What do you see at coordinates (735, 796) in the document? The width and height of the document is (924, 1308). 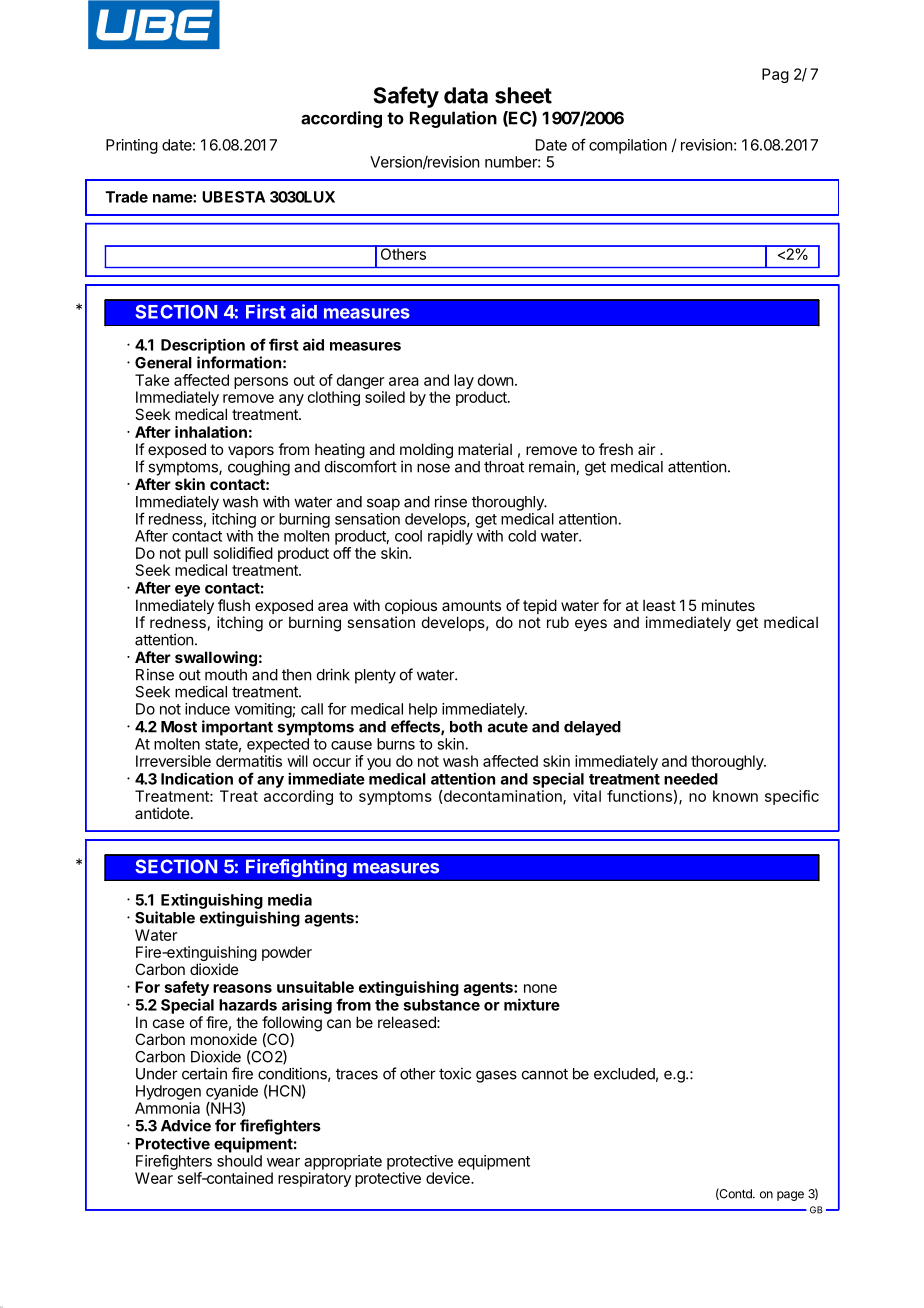 I see `known` at bounding box center [735, 796].
